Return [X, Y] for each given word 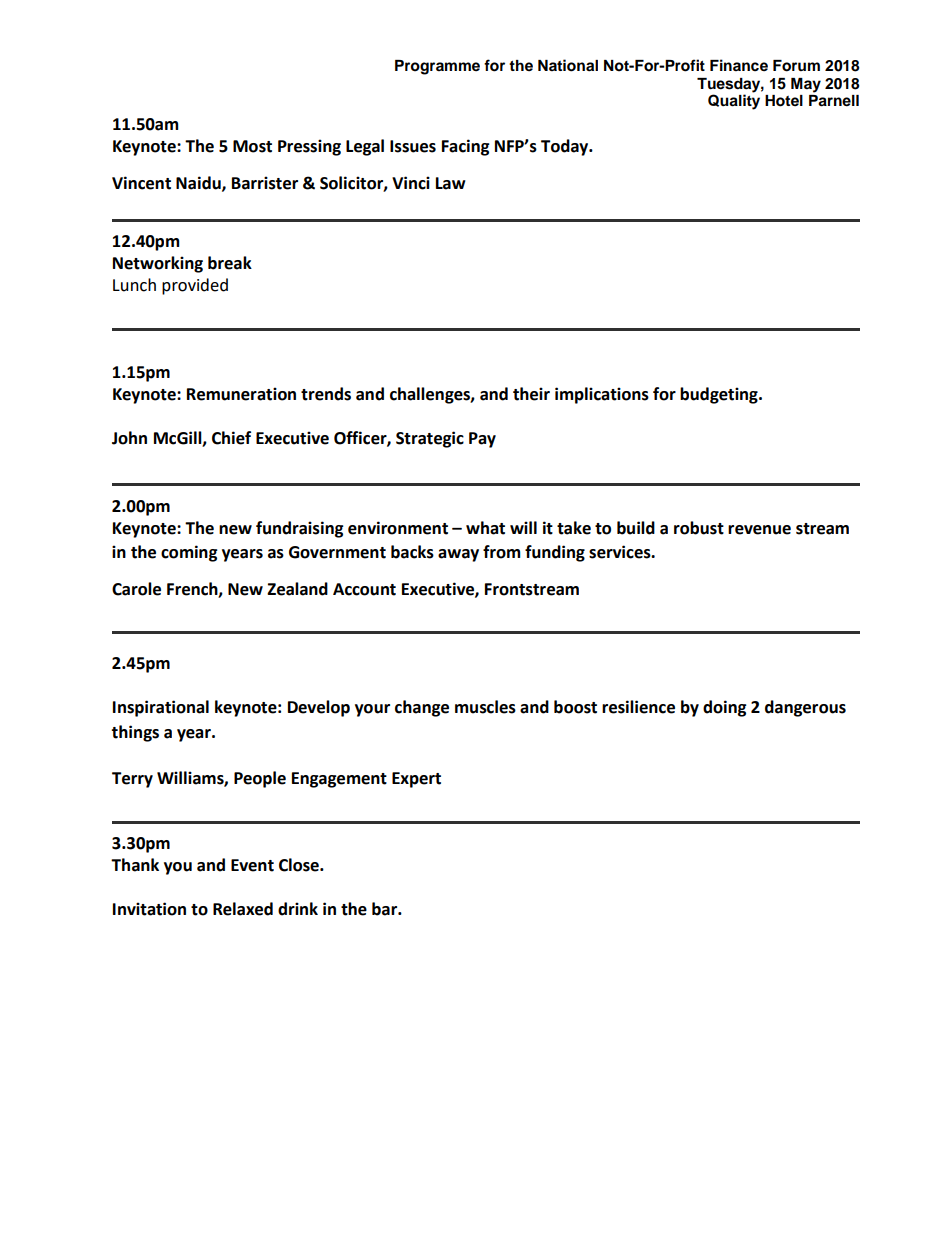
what [485, 528]
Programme [437, 67]
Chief [231, 438]
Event [252, 865]
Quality [734, 102]
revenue [759, 530]
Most [252, 146]
